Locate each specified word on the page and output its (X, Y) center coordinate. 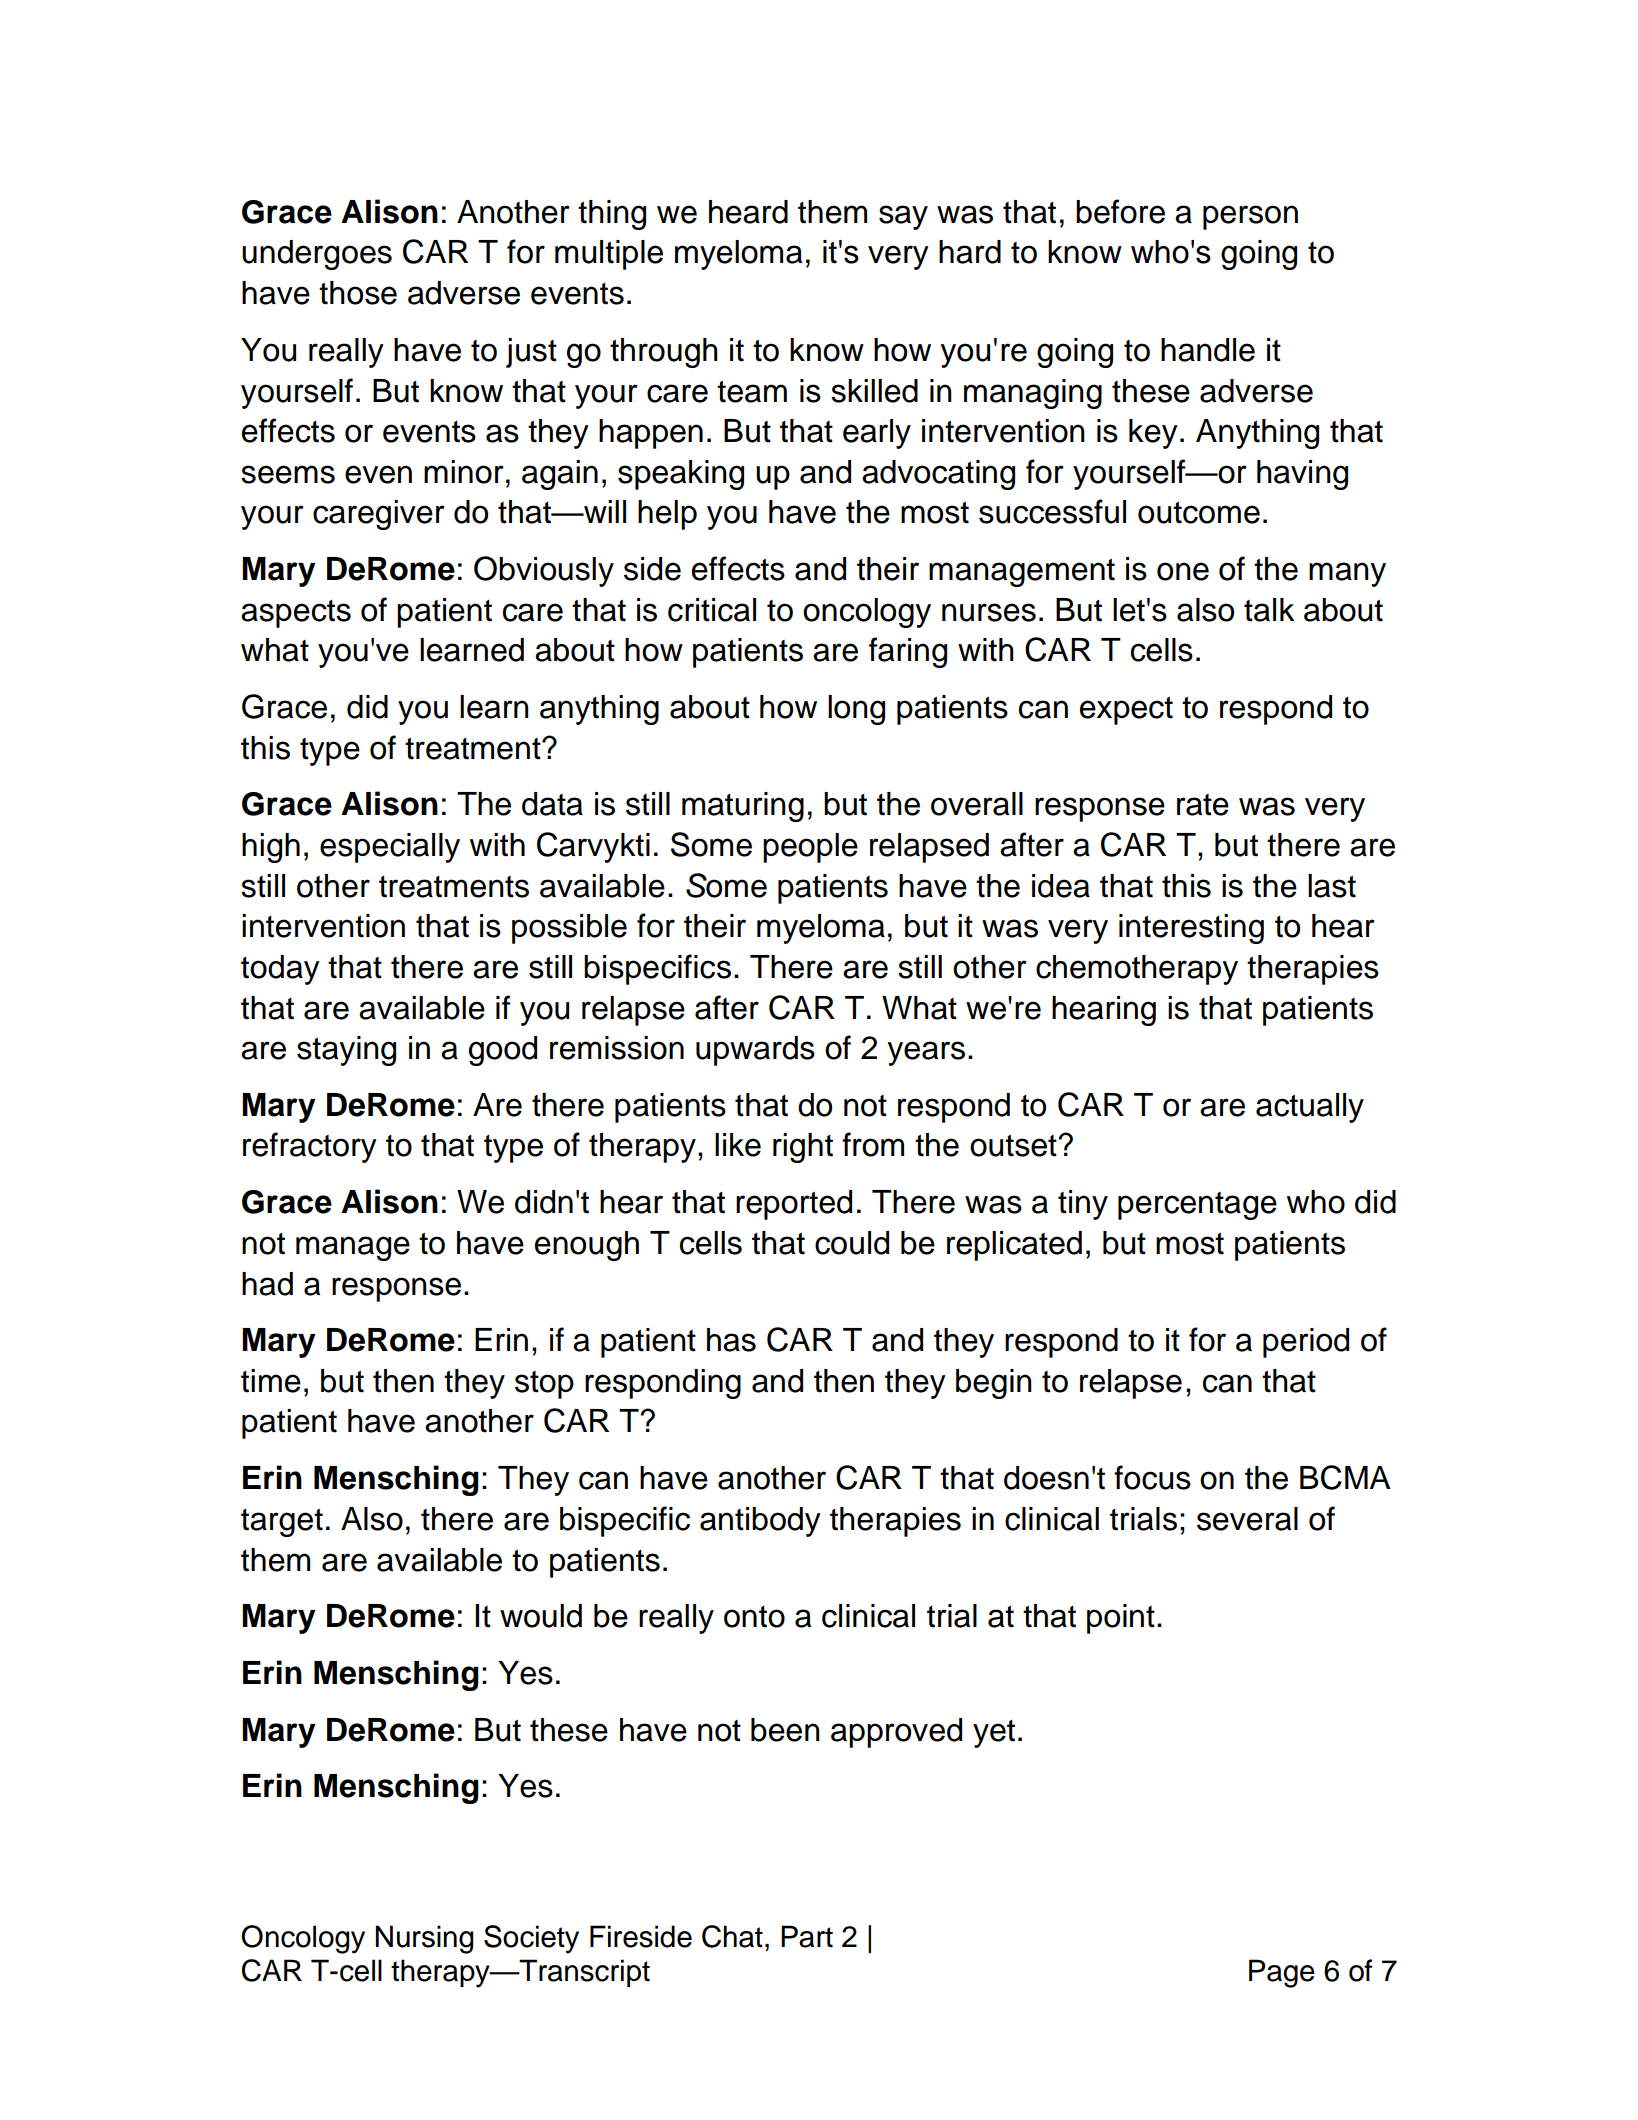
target (282, 1523)
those (358, 293)
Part (807, 1936)
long (856, 710)
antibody (760, 1522)
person (1250, 217)
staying (346, 1051)
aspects (296, 614)
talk (1269, 610)
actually (1310, 1108)
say (903, 217)
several (1247, 1519)
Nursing (424, 1939)
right (803, 1148)
